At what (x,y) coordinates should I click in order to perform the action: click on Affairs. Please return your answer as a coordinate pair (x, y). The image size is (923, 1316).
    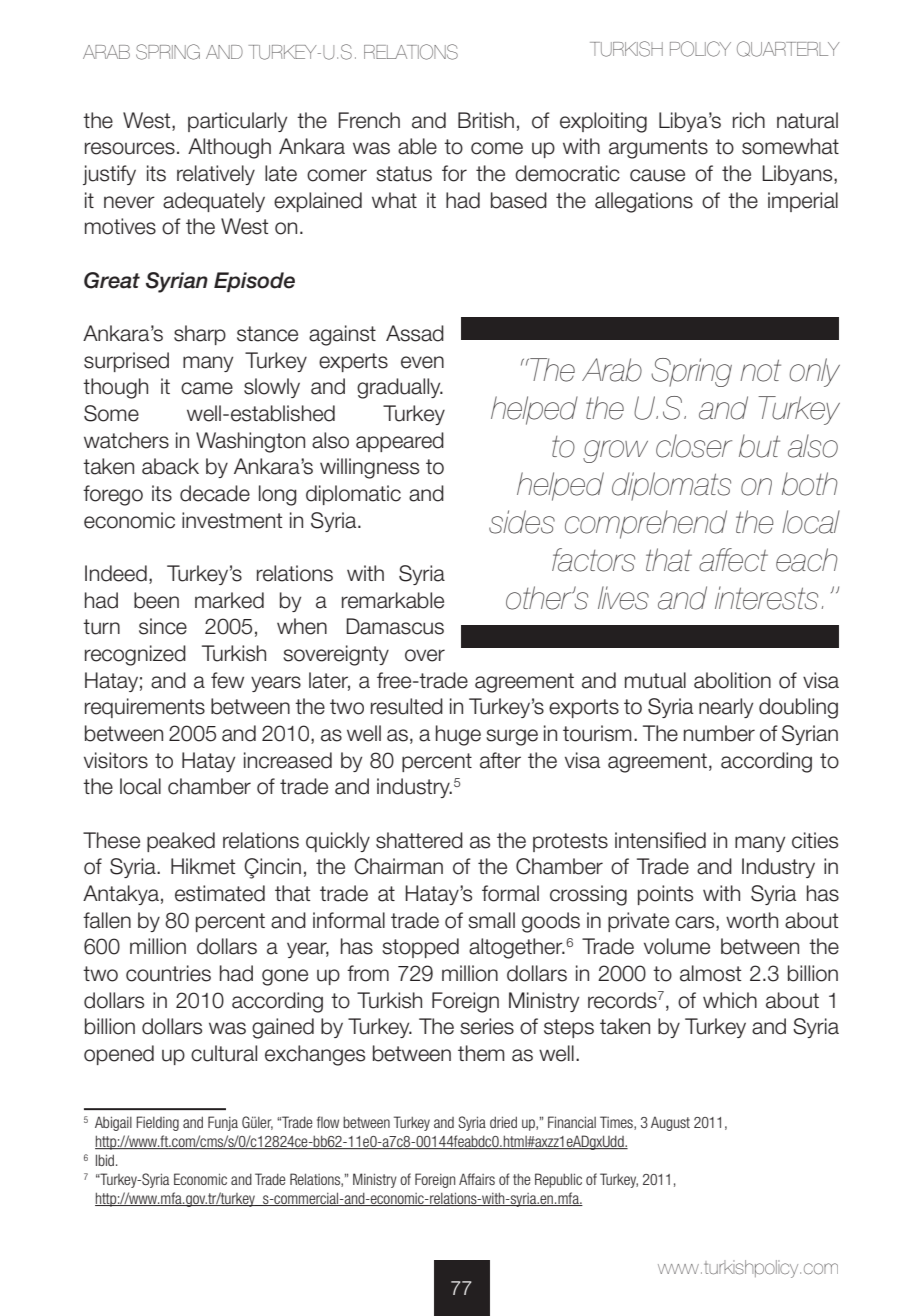
    Looking at the image, I should click on (477, 1179).
